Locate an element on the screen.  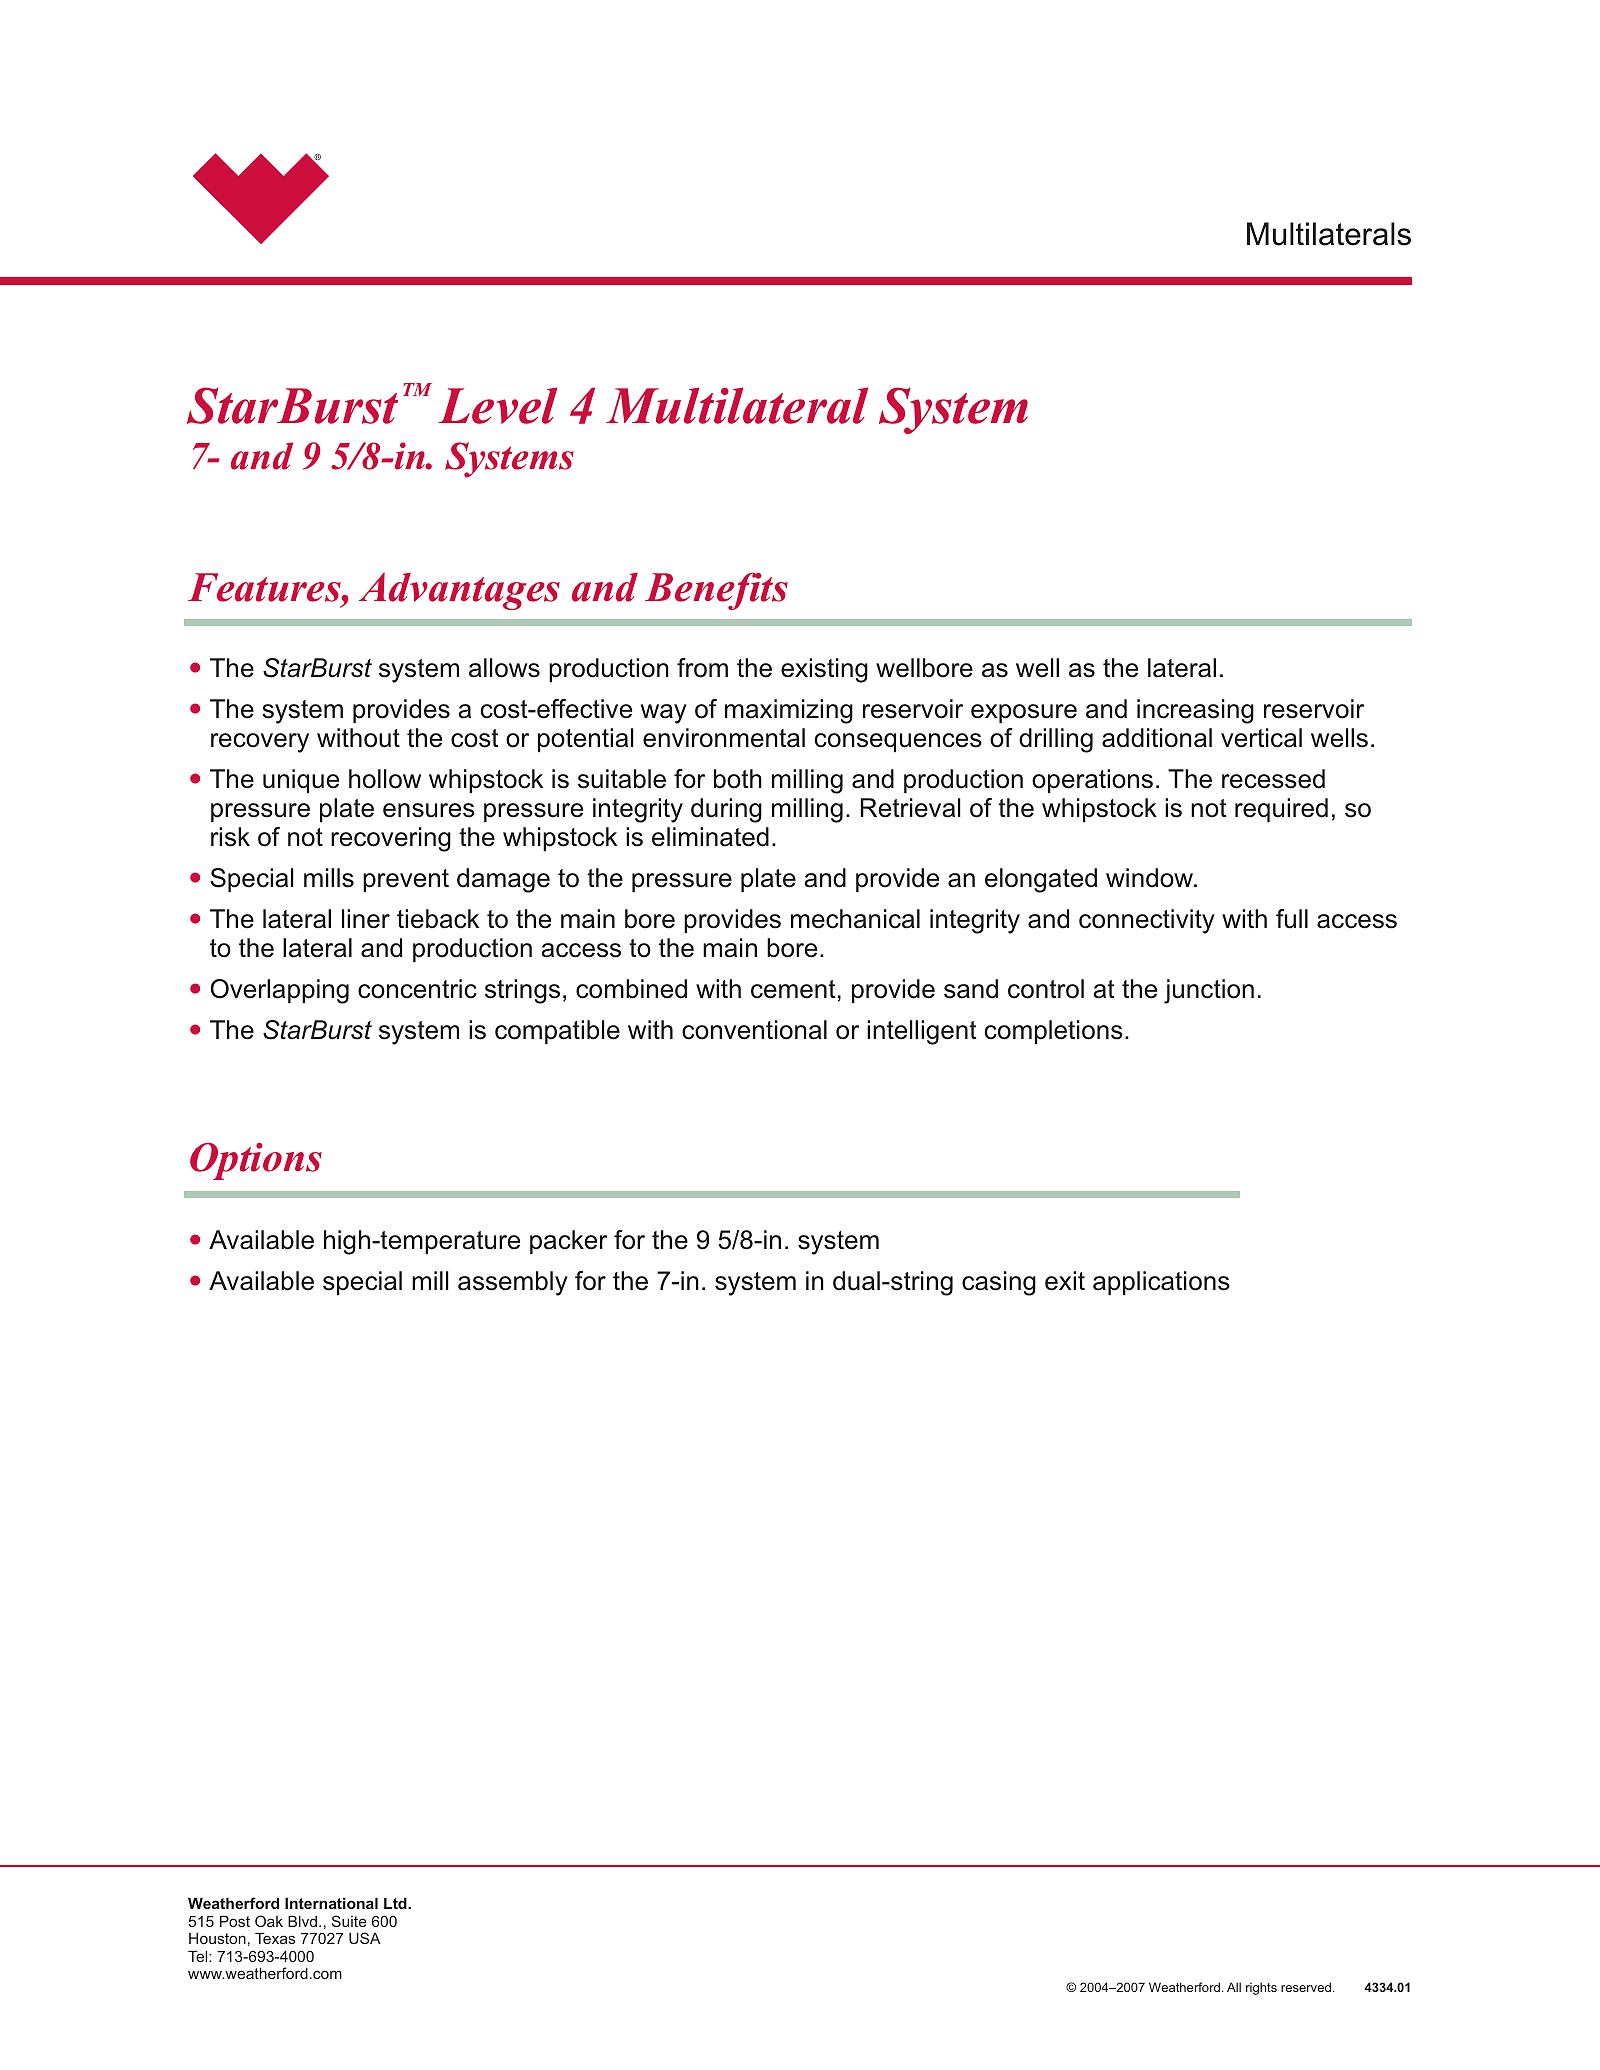
assembly is located at coordinates (513, 1283).
